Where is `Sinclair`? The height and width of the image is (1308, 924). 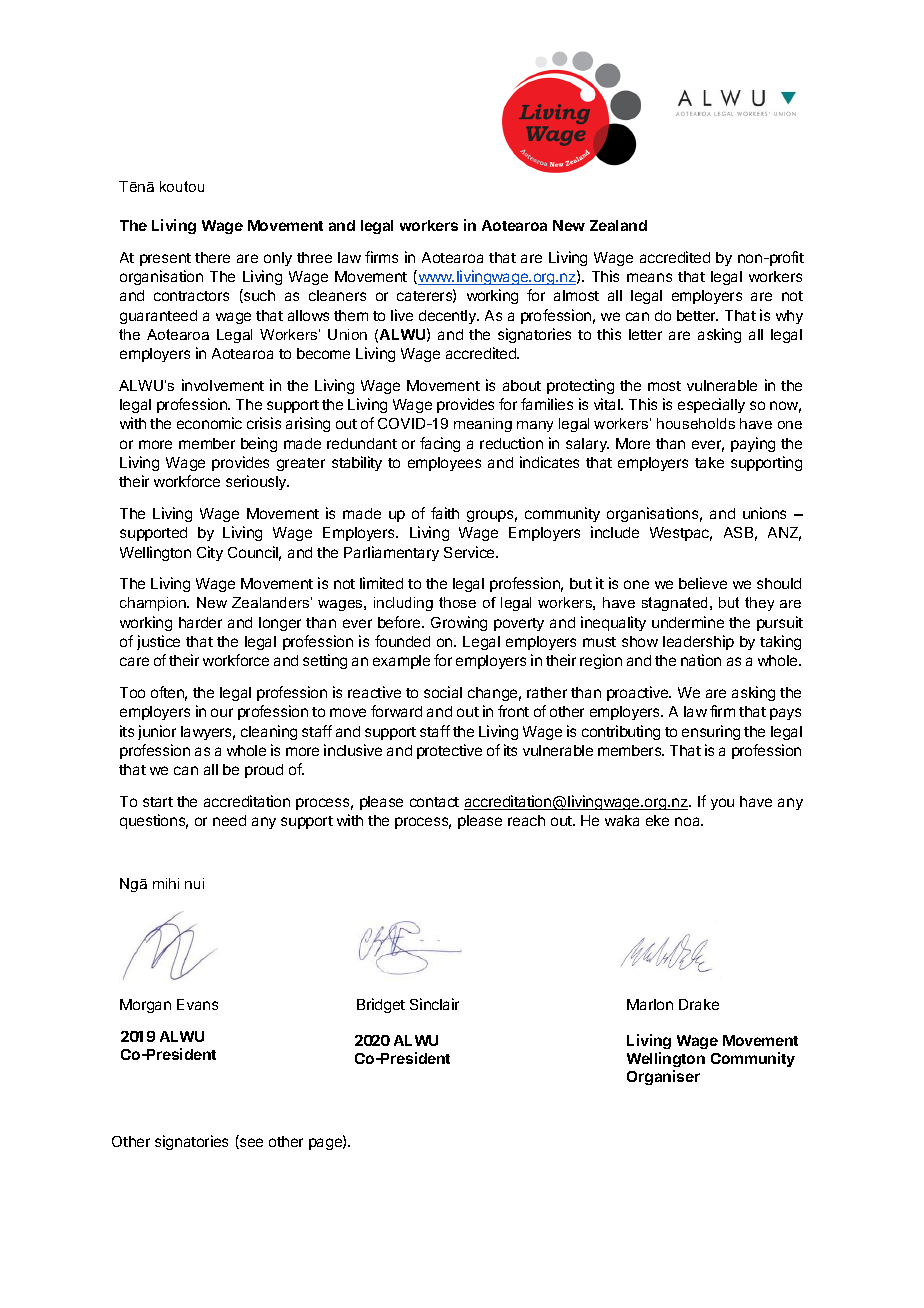 Sinclair is located at coordinates (434, 1004).
